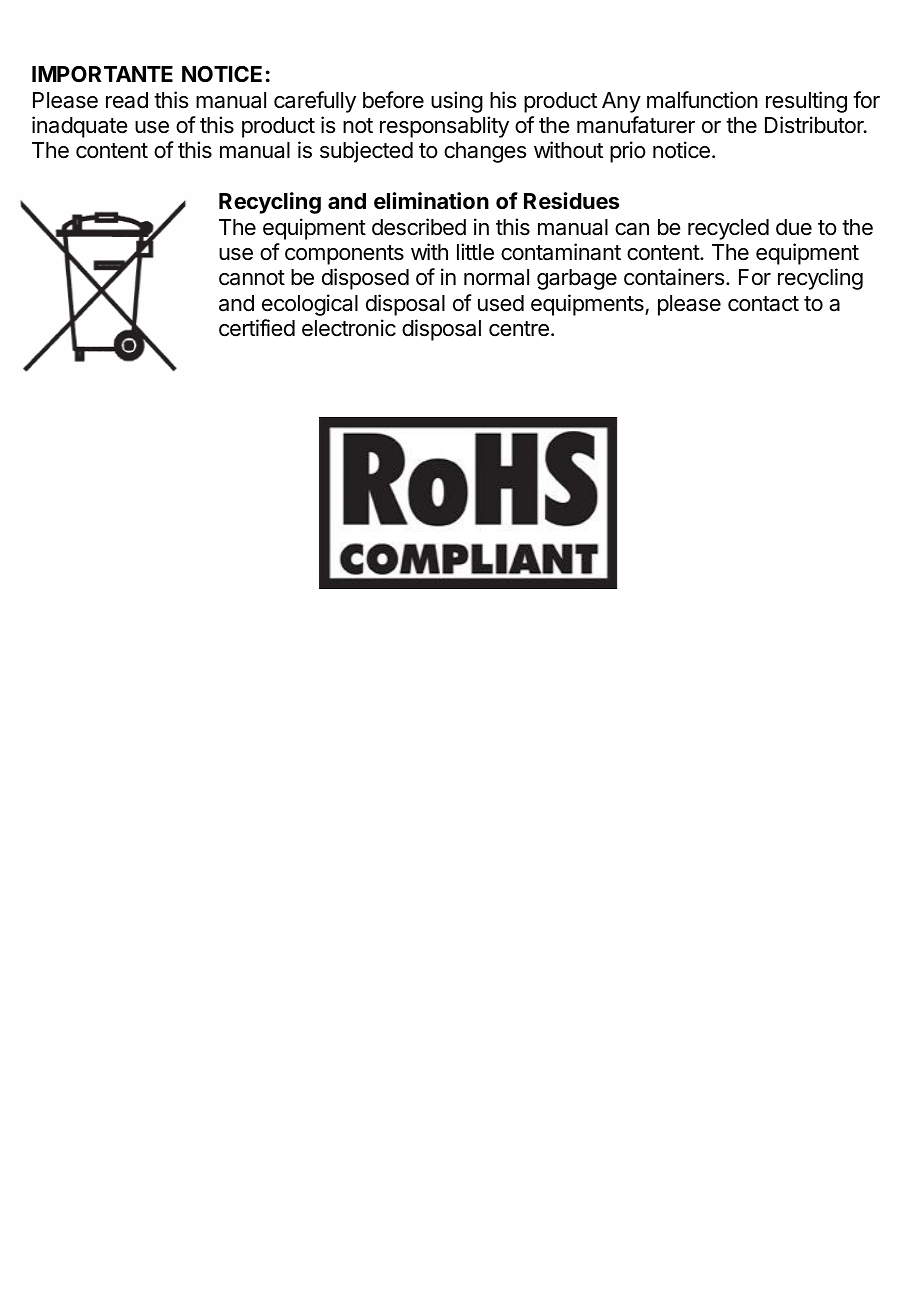  Describe the element at coordinates (257, 328) in the screenshot. I see `certified` at that location.
